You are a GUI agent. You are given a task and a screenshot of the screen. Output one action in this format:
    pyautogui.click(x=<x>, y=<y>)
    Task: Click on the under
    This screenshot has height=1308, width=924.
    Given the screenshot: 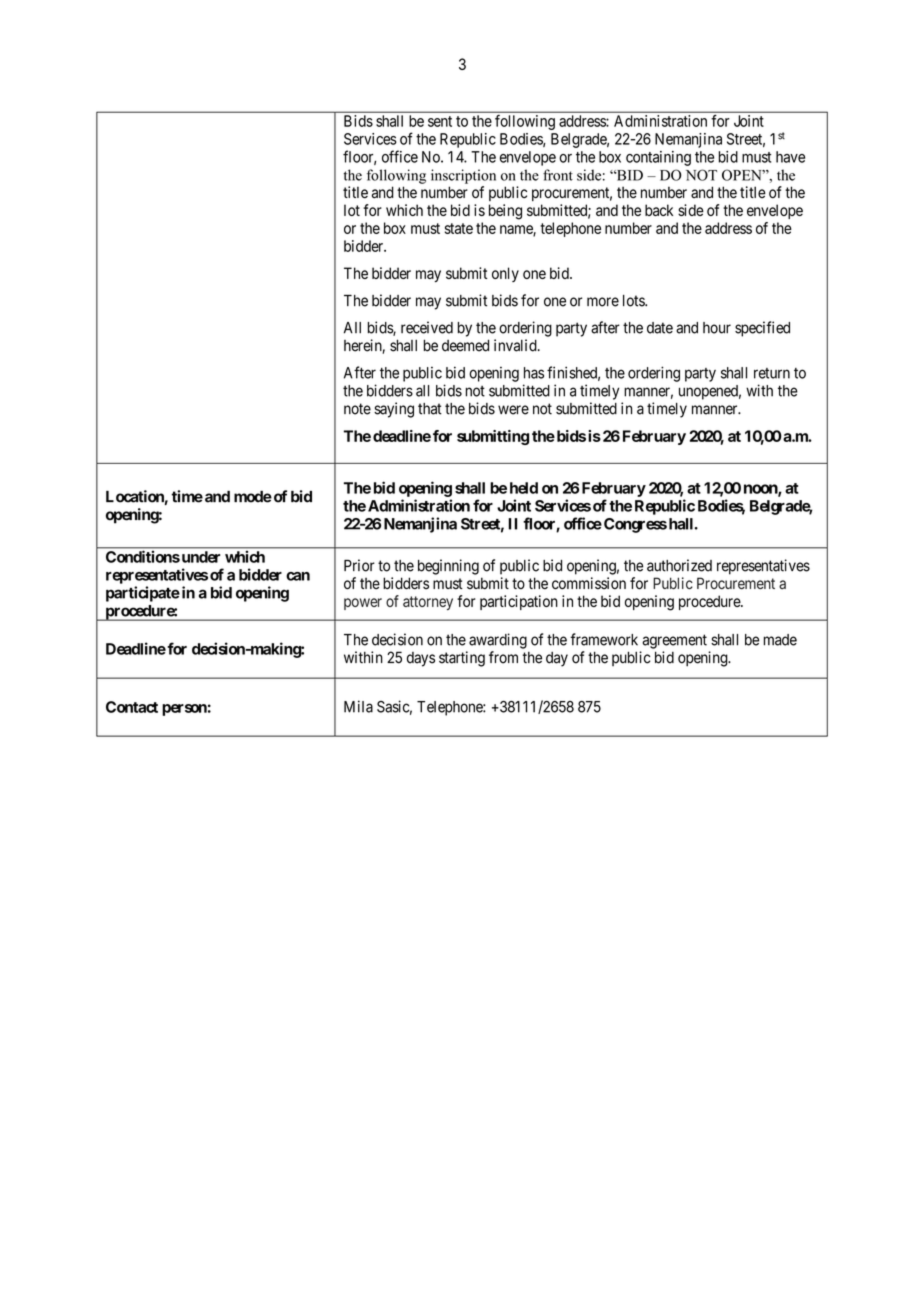 What is the action you would take?
    pyautogui.click(x=199, y=557)
